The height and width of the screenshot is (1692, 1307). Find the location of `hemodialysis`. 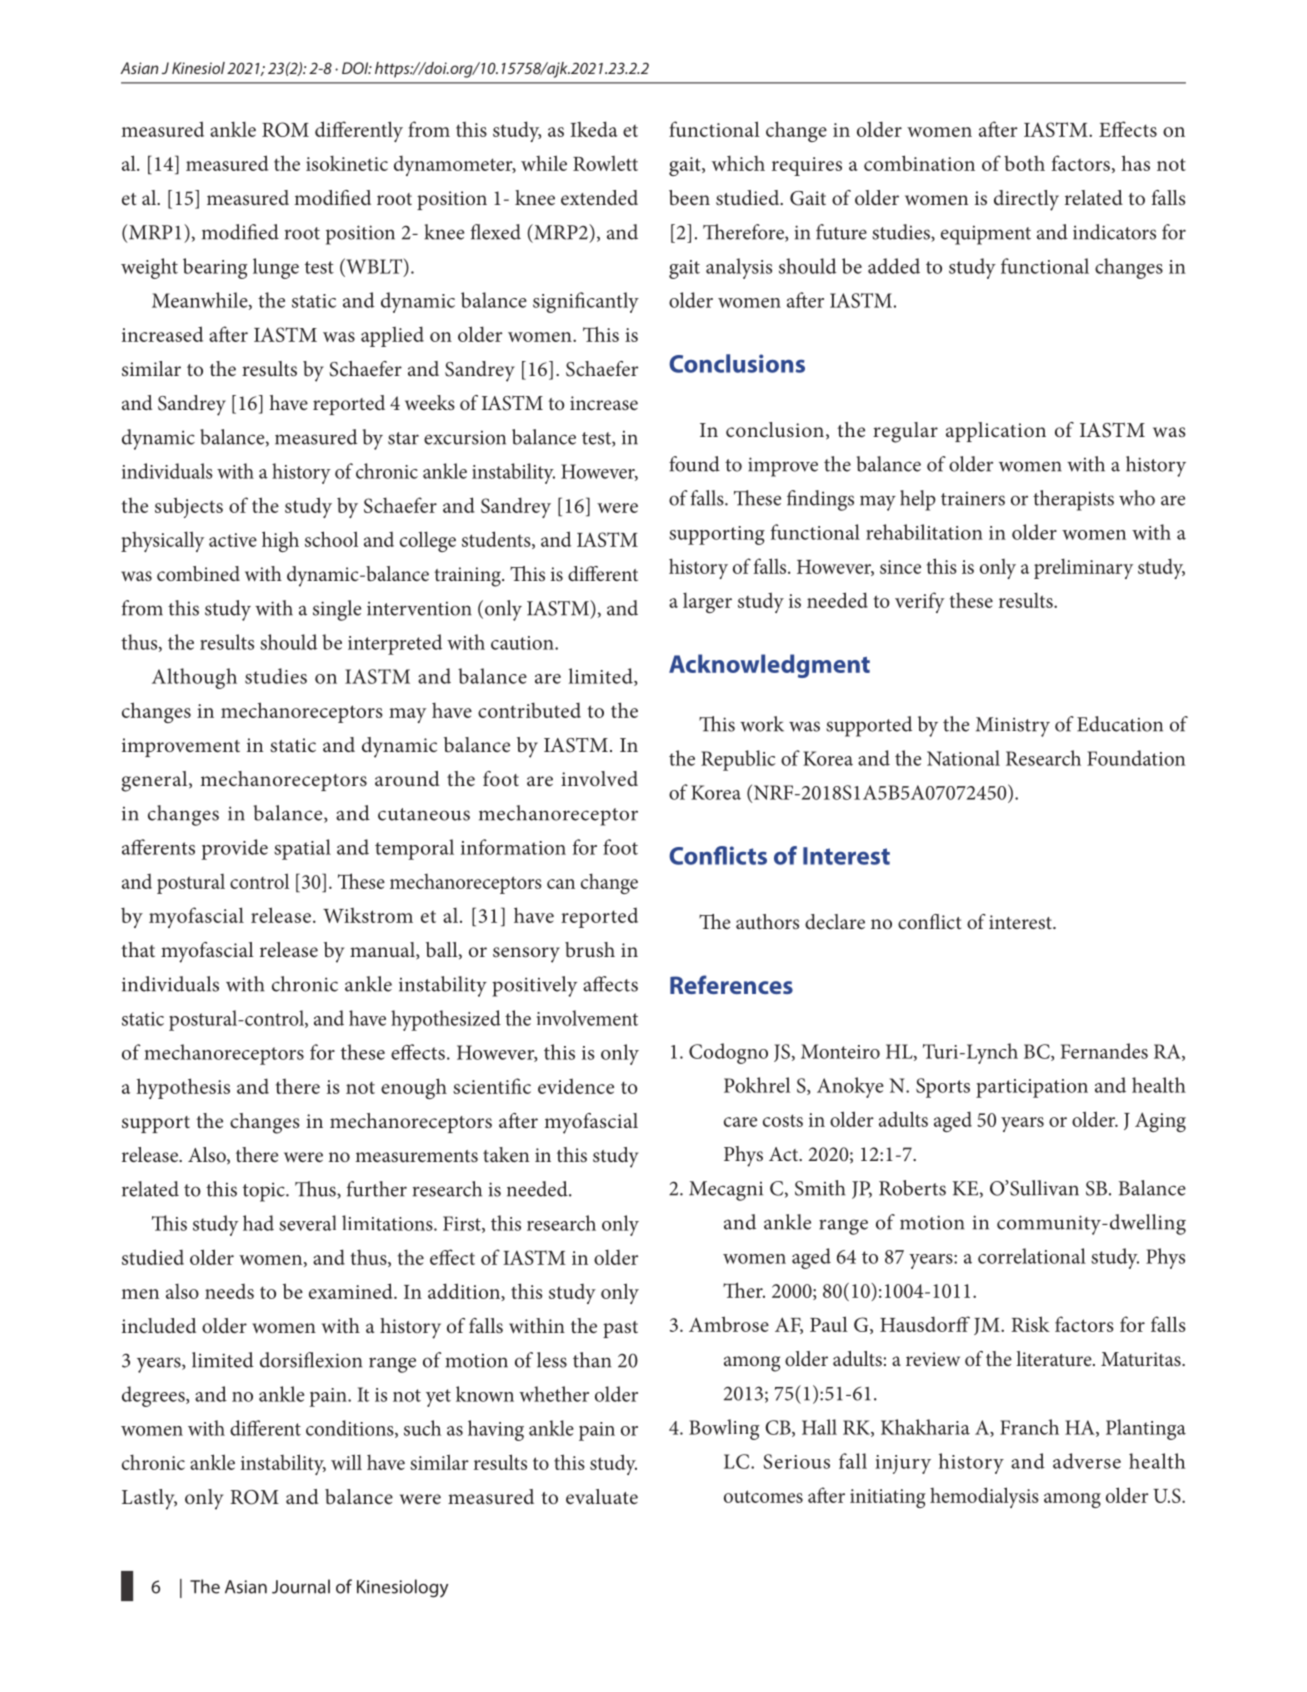

hemodialysis is located at coordinates (984, 1497).
